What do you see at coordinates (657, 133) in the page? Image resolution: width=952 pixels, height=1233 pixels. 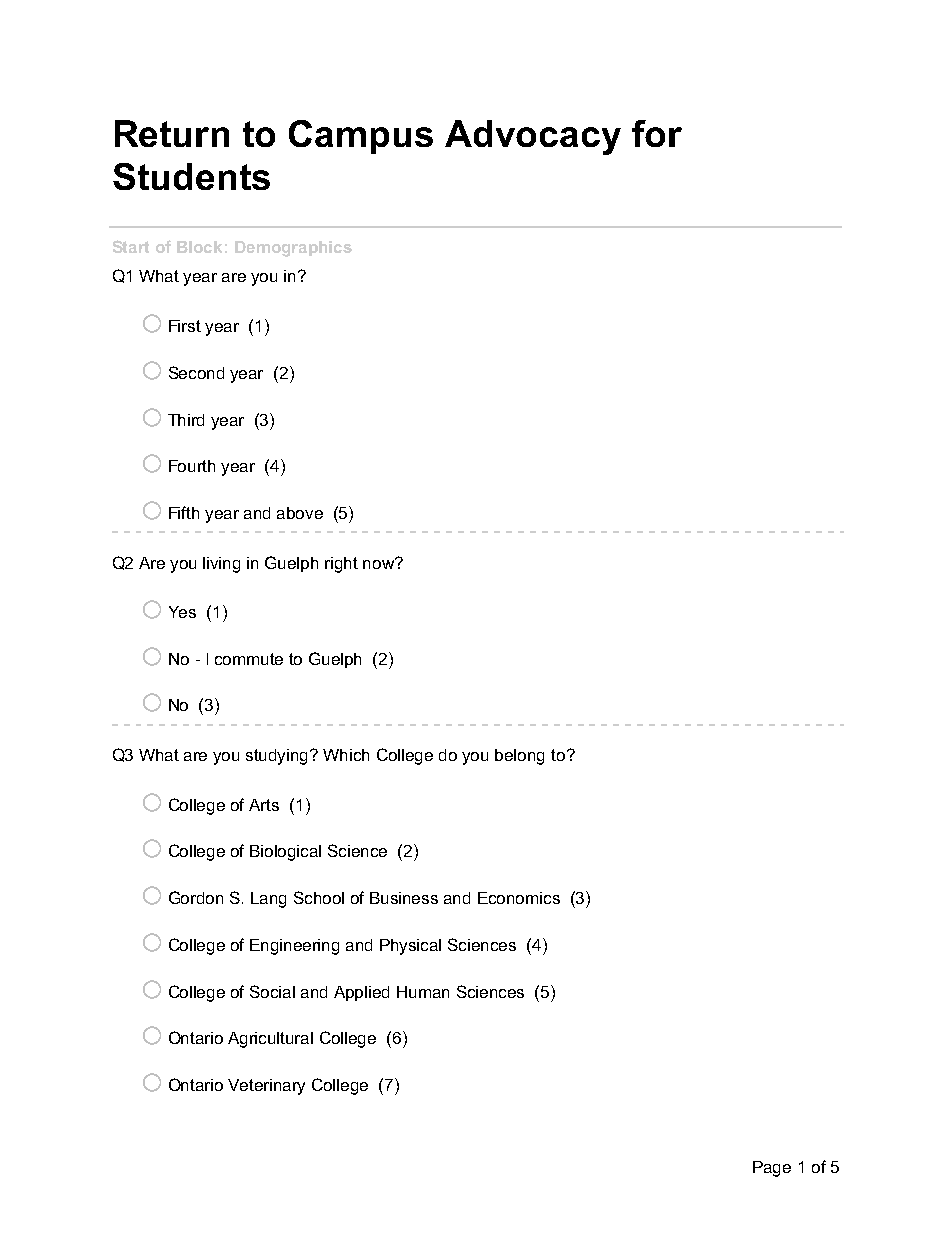 I see `for` at bounding box center [657, 133].
